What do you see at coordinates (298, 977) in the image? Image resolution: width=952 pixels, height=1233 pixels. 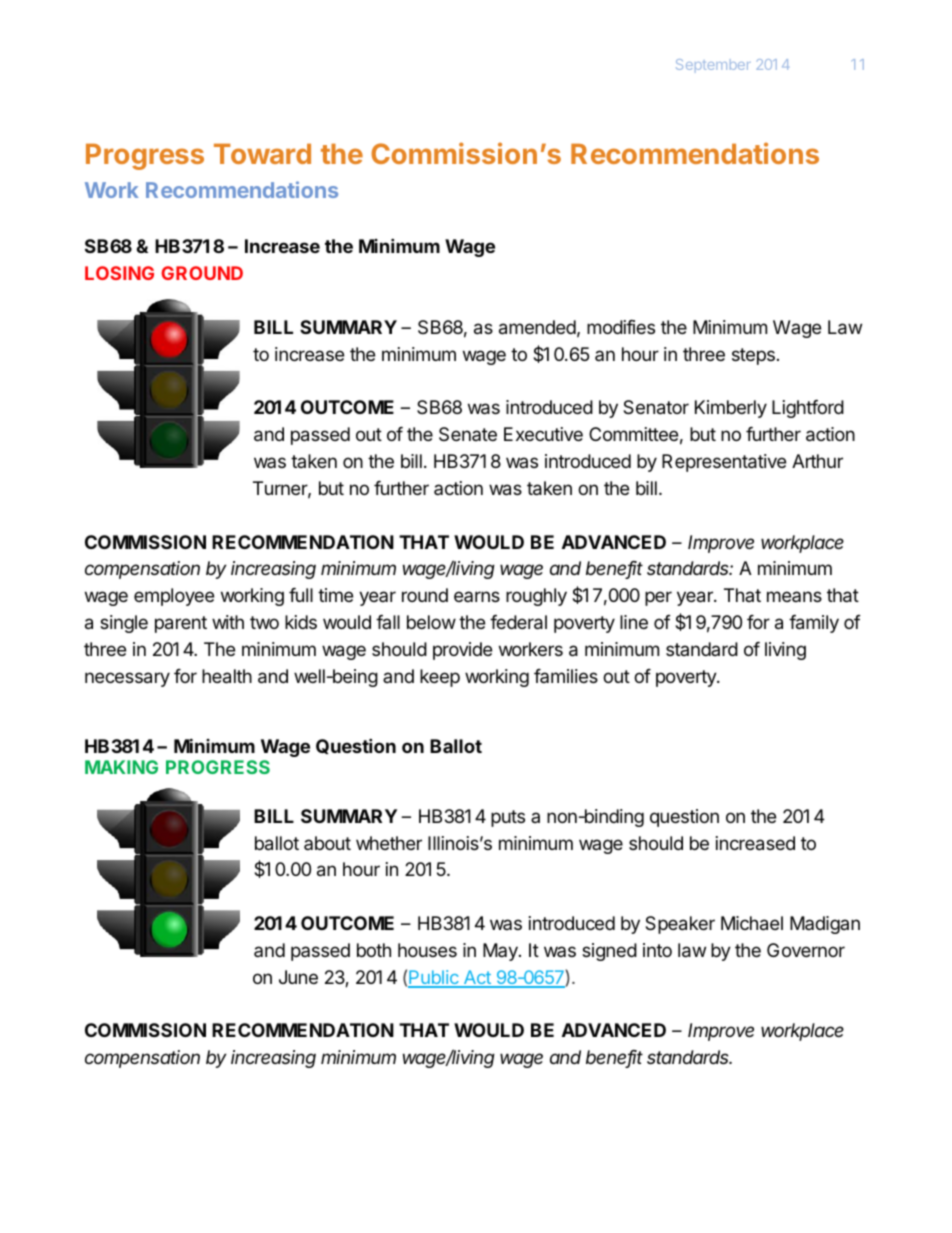 I see `June` at bounding box center [298, 977].
